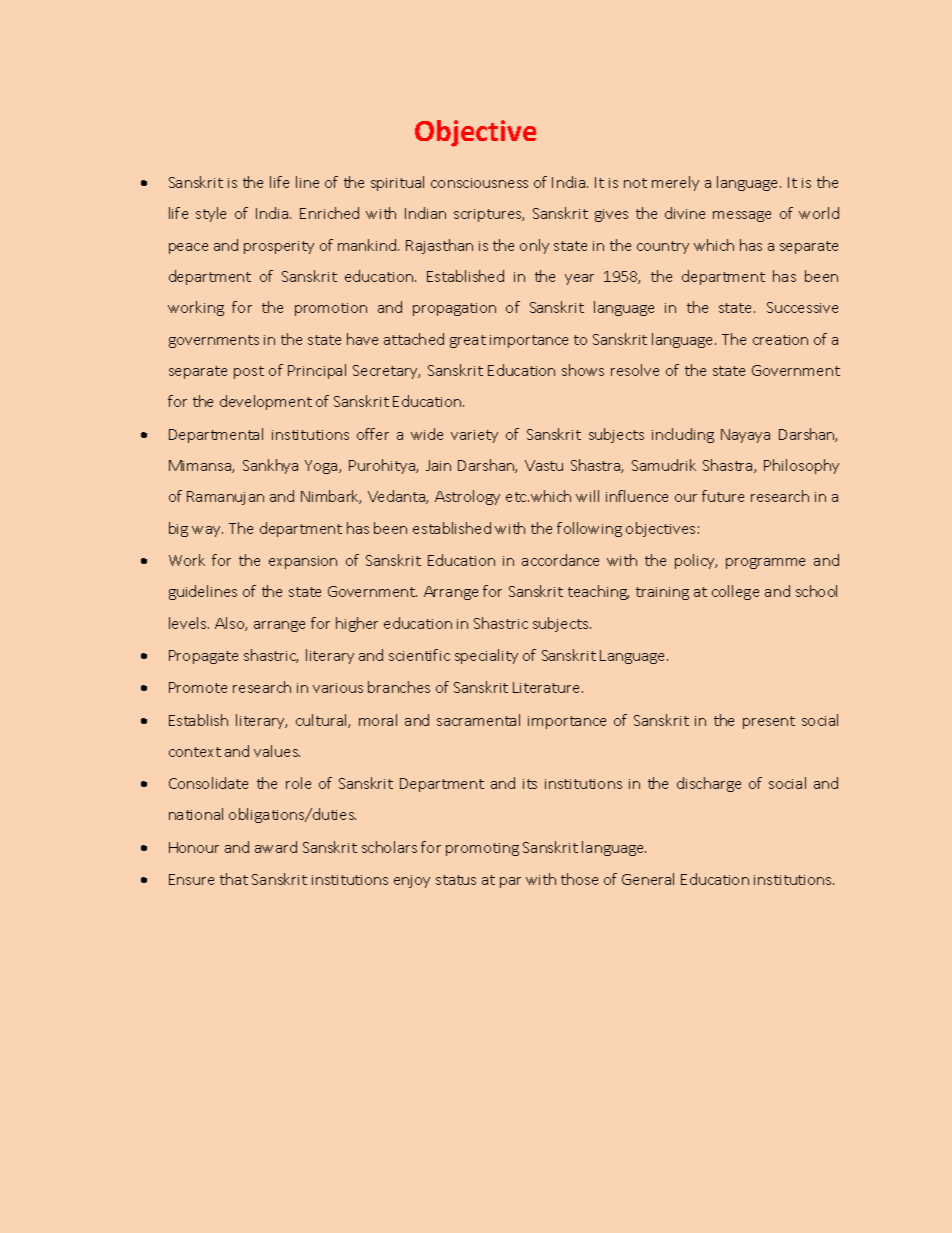  I want to click on expansion, so click(303, 562).
